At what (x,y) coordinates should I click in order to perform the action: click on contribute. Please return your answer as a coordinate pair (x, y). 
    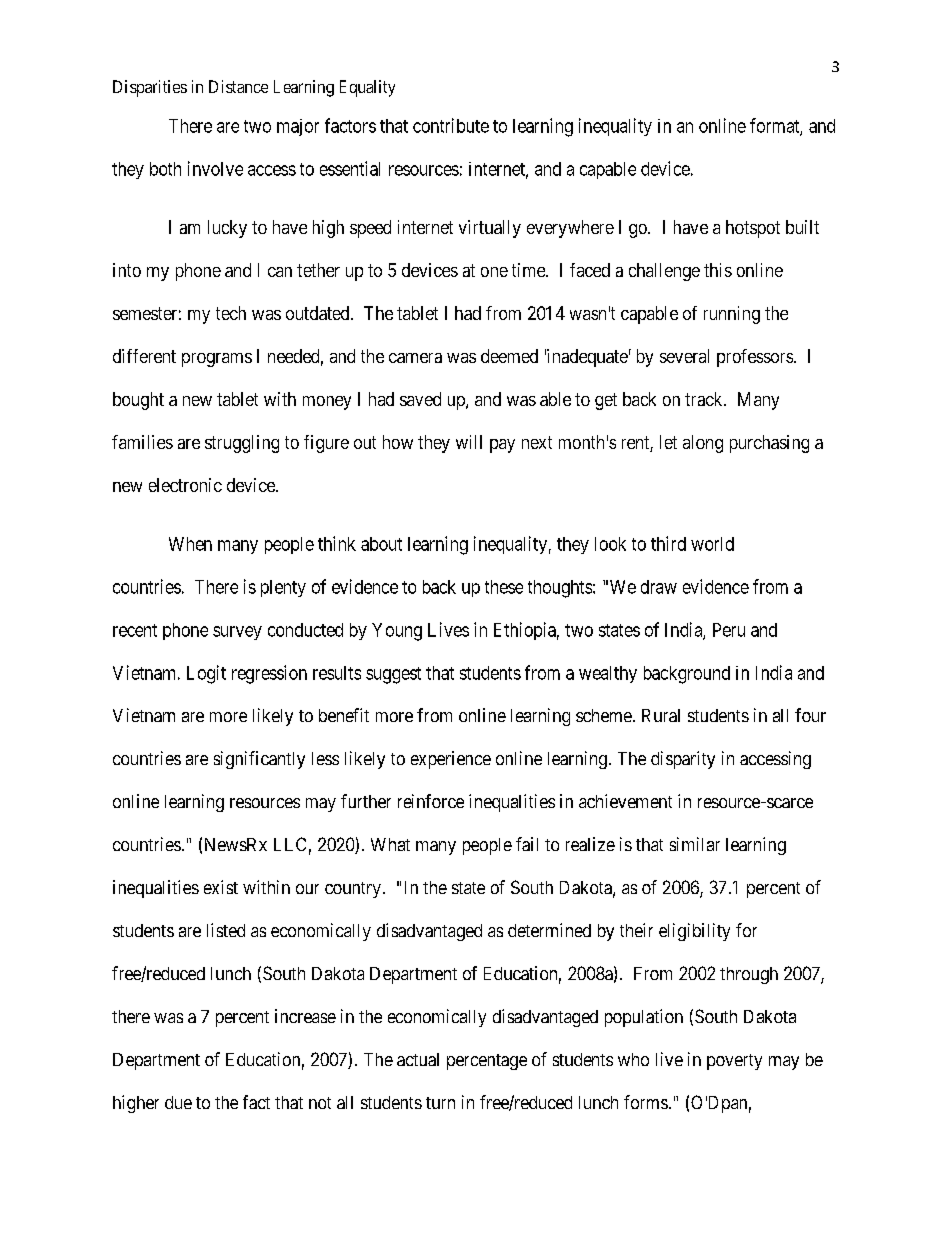
    Looking at the image, I should click on (451, 125).
